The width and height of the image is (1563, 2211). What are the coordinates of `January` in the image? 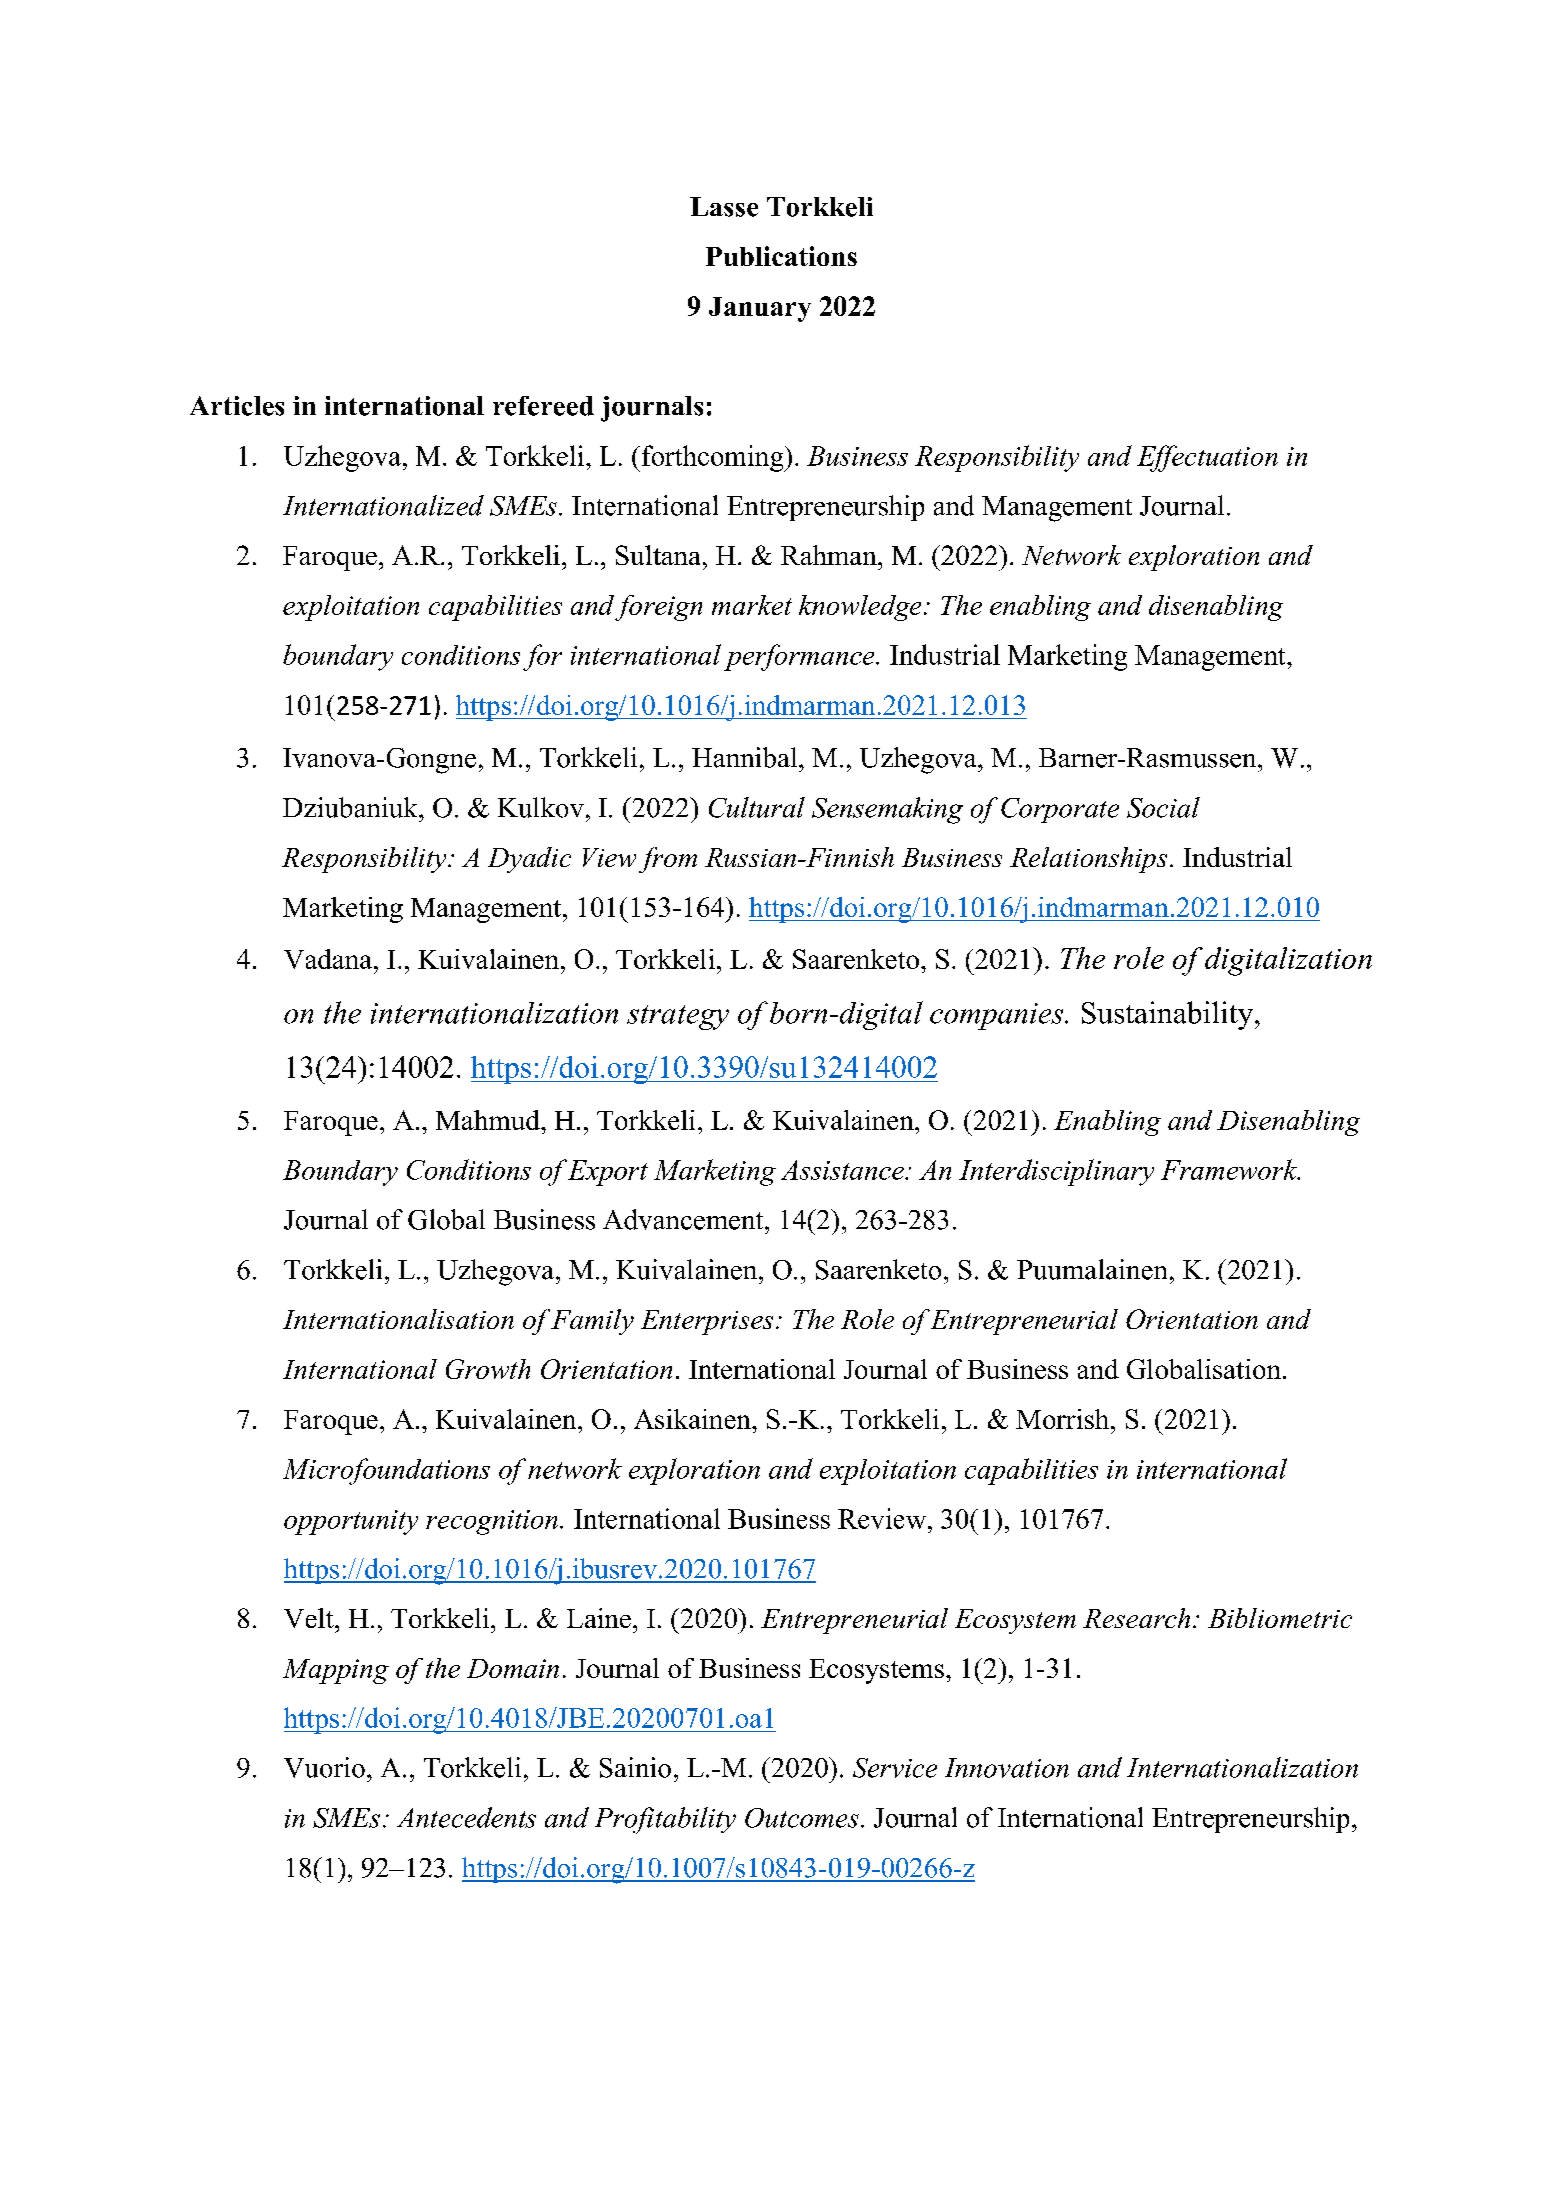 It's located at (760, 309).
